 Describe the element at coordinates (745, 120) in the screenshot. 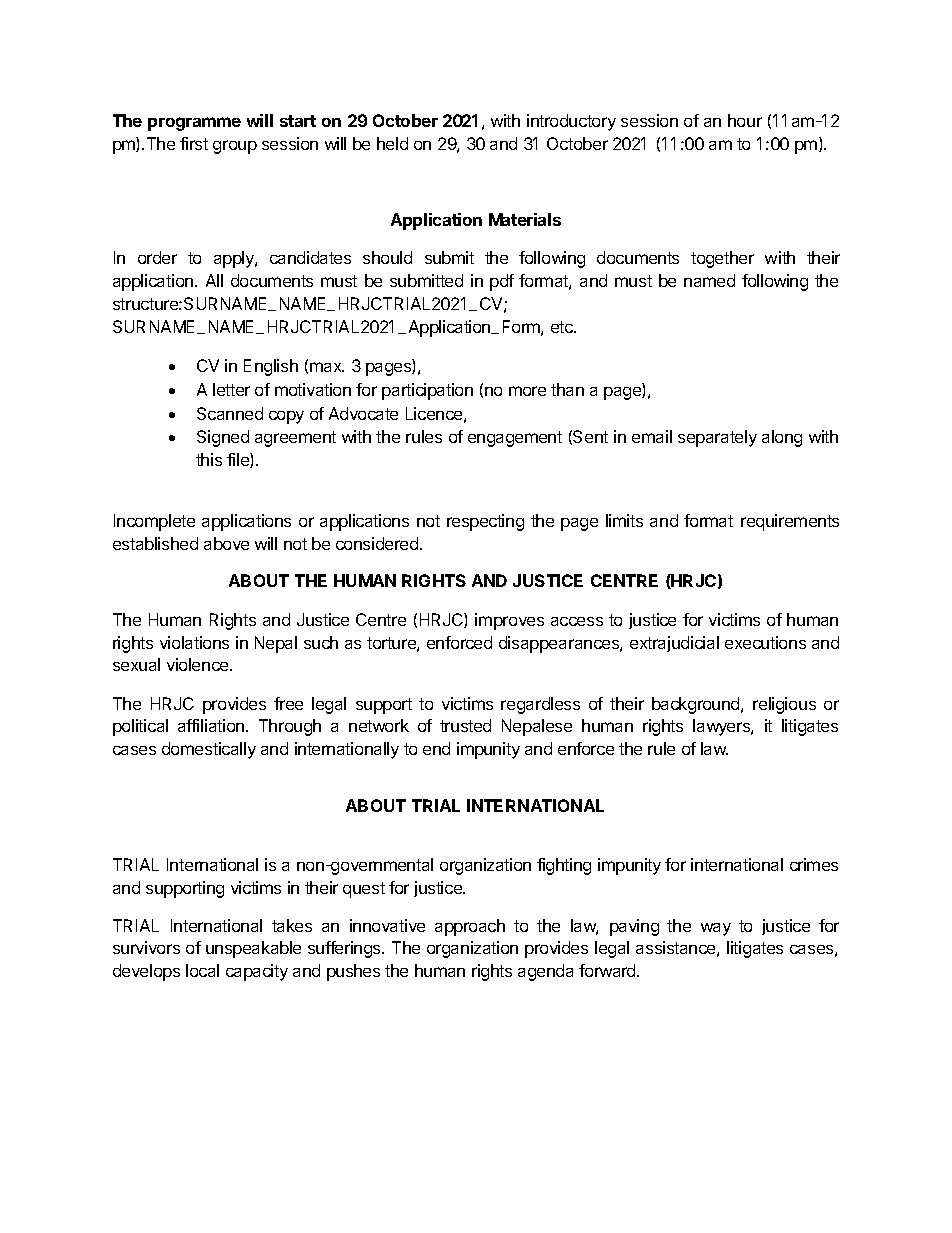

I see `hour` at that location.
